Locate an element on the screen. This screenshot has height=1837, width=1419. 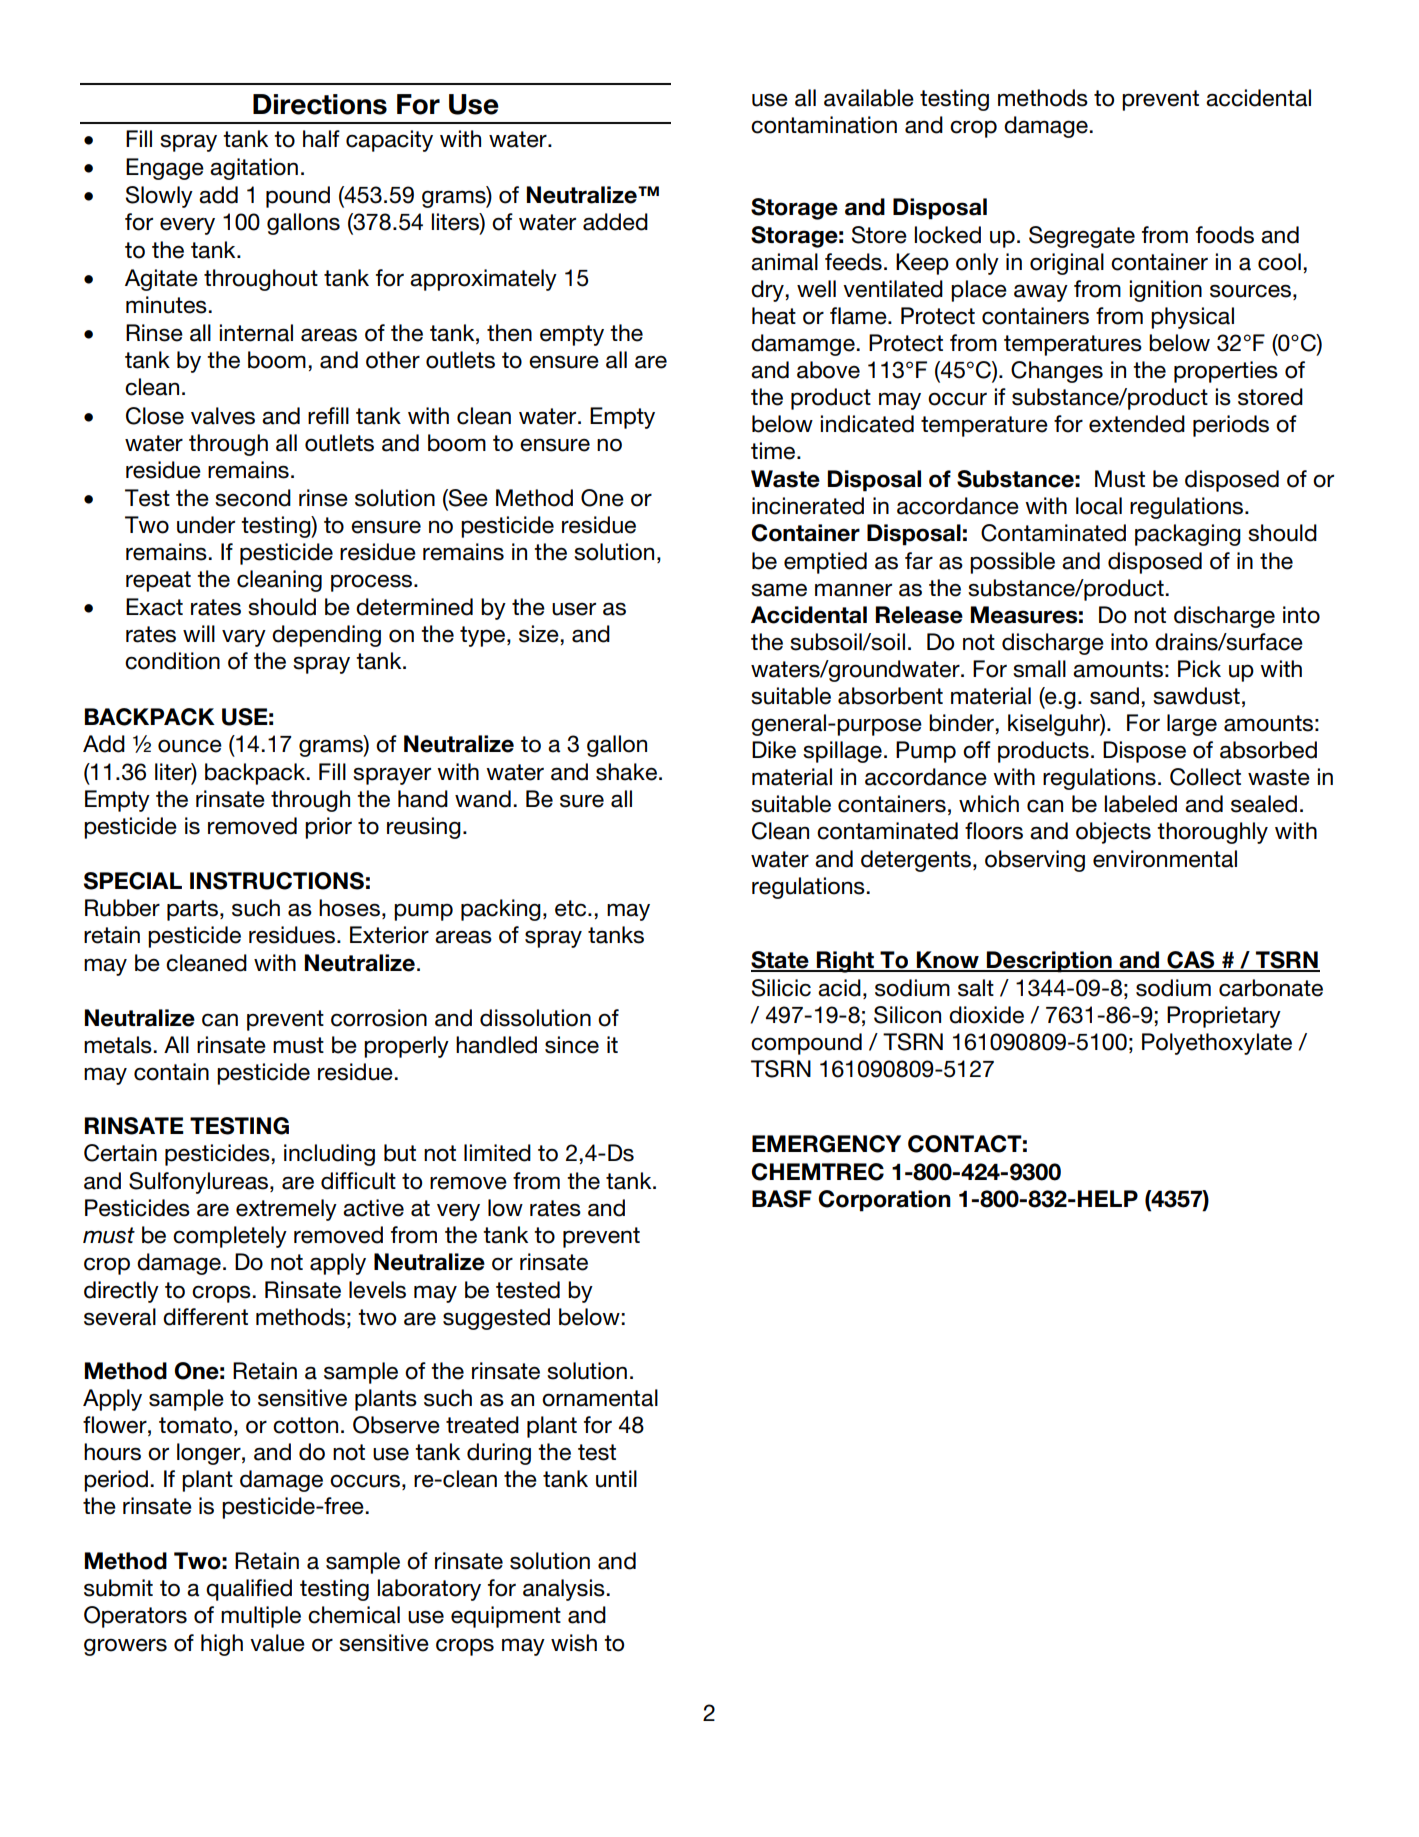
contamination is located at coordinates (824, 125).
